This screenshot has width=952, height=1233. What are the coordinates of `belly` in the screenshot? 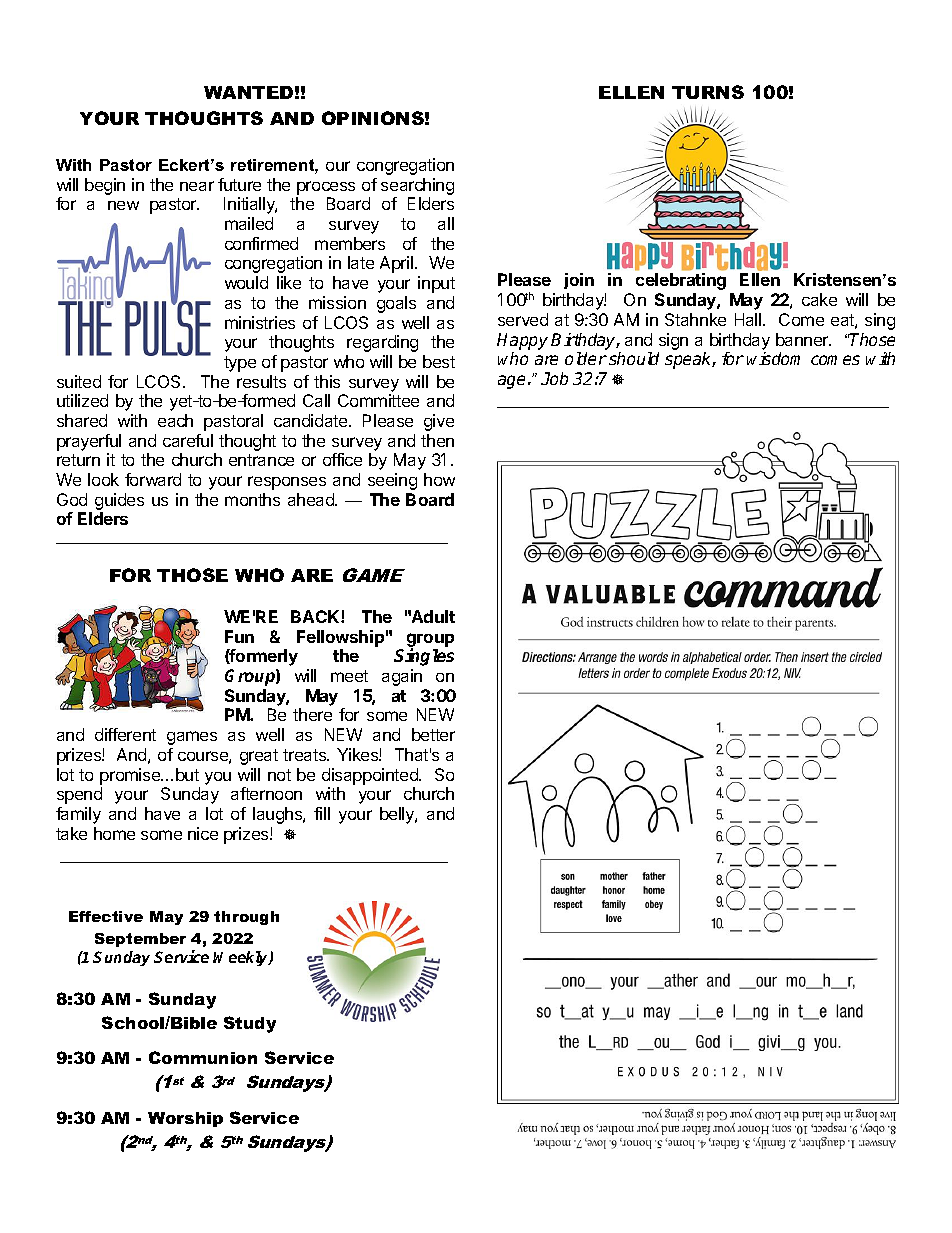 It's located at (398, 815).
